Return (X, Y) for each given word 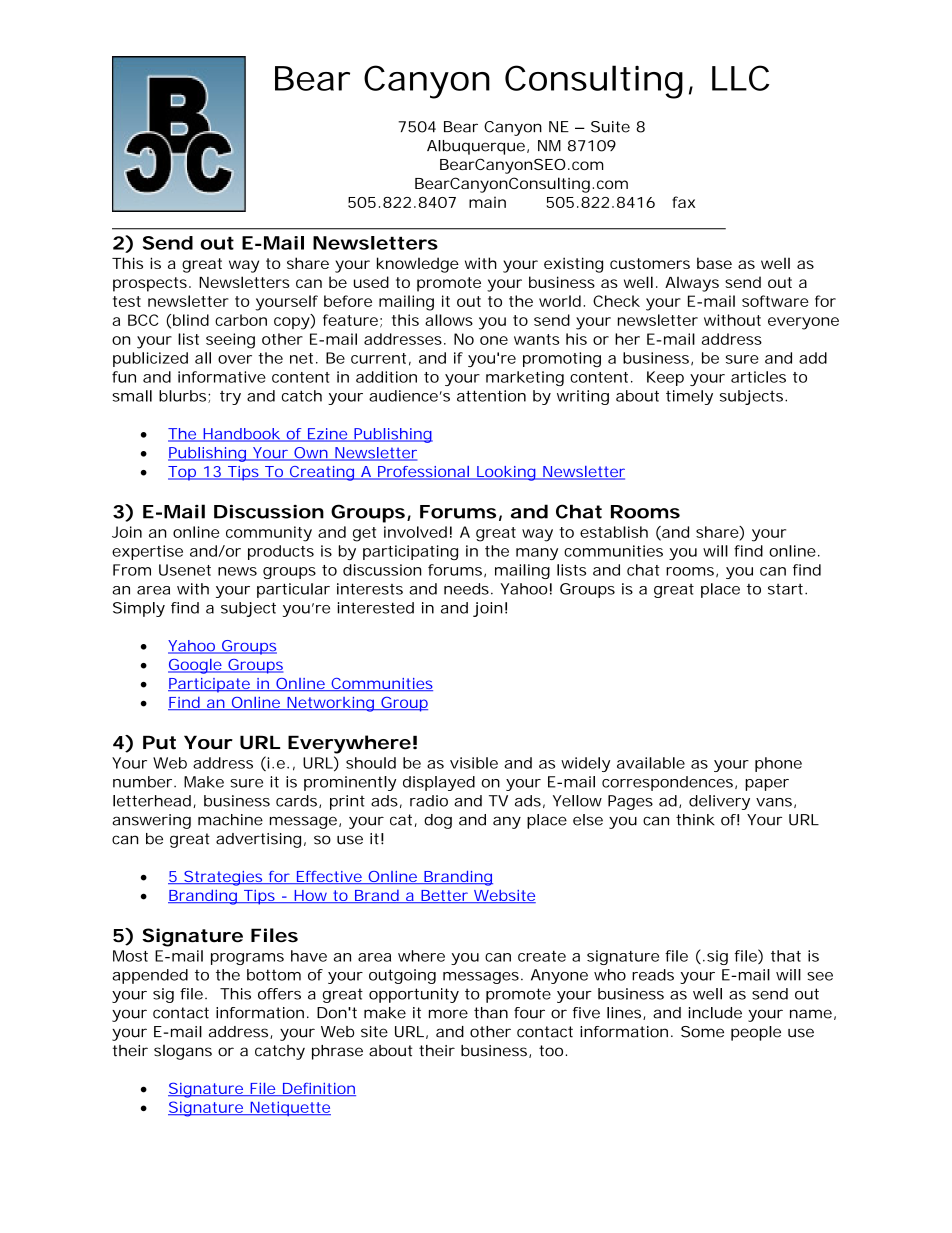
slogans (183, 1052)
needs (466, 589)
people (756, 1033)
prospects (150, 284)
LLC (740, 78)
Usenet (185, 570)
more (448, 1014)
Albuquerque (476, 147)
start (787, 589)
